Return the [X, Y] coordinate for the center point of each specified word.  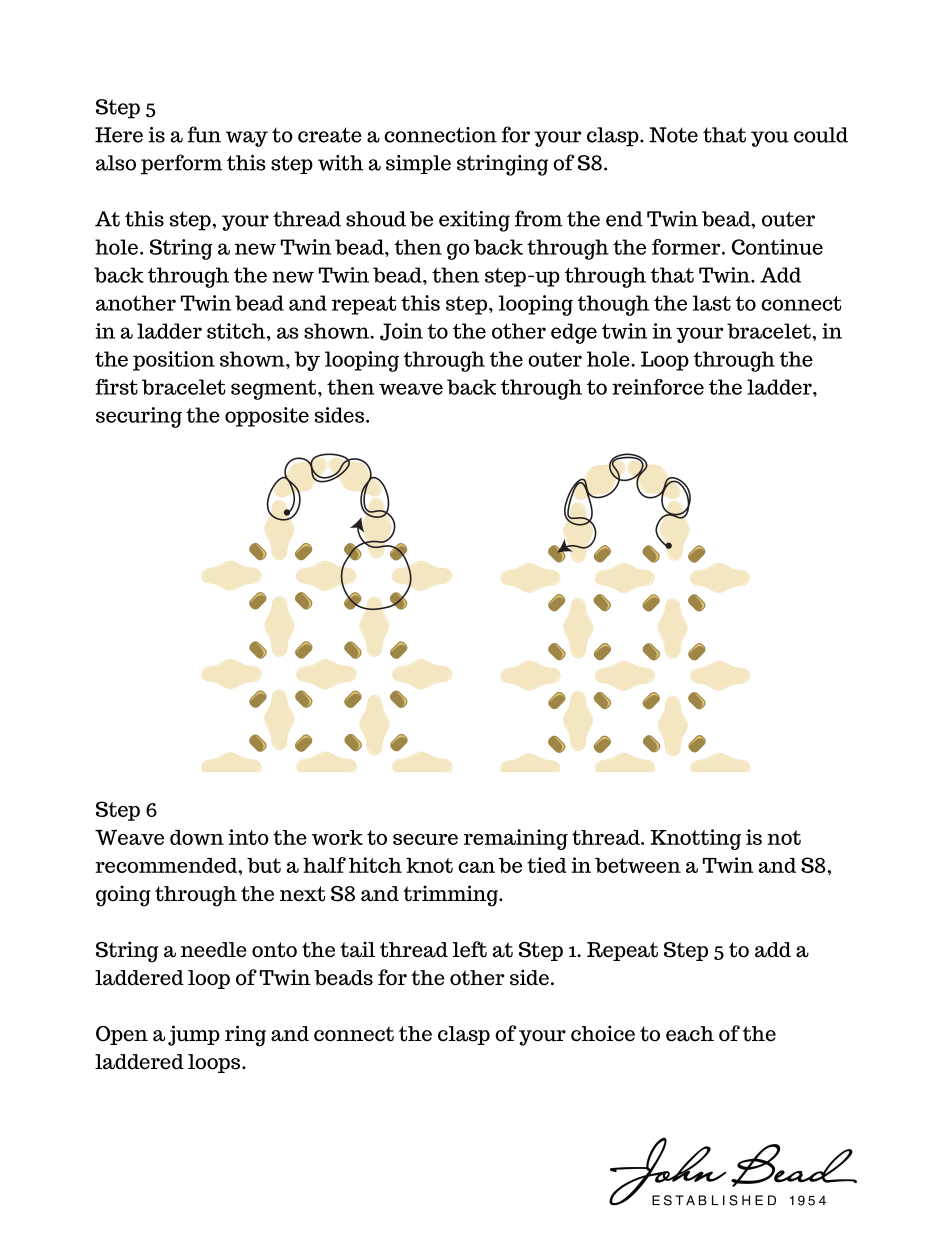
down [197, 837]
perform [181, 164]
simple [418, 164]
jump [194, 1035]
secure [425, 839]
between [638, 865]
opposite [267, 417]
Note [674, 135]
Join [401, 332]
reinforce [658, 387]
